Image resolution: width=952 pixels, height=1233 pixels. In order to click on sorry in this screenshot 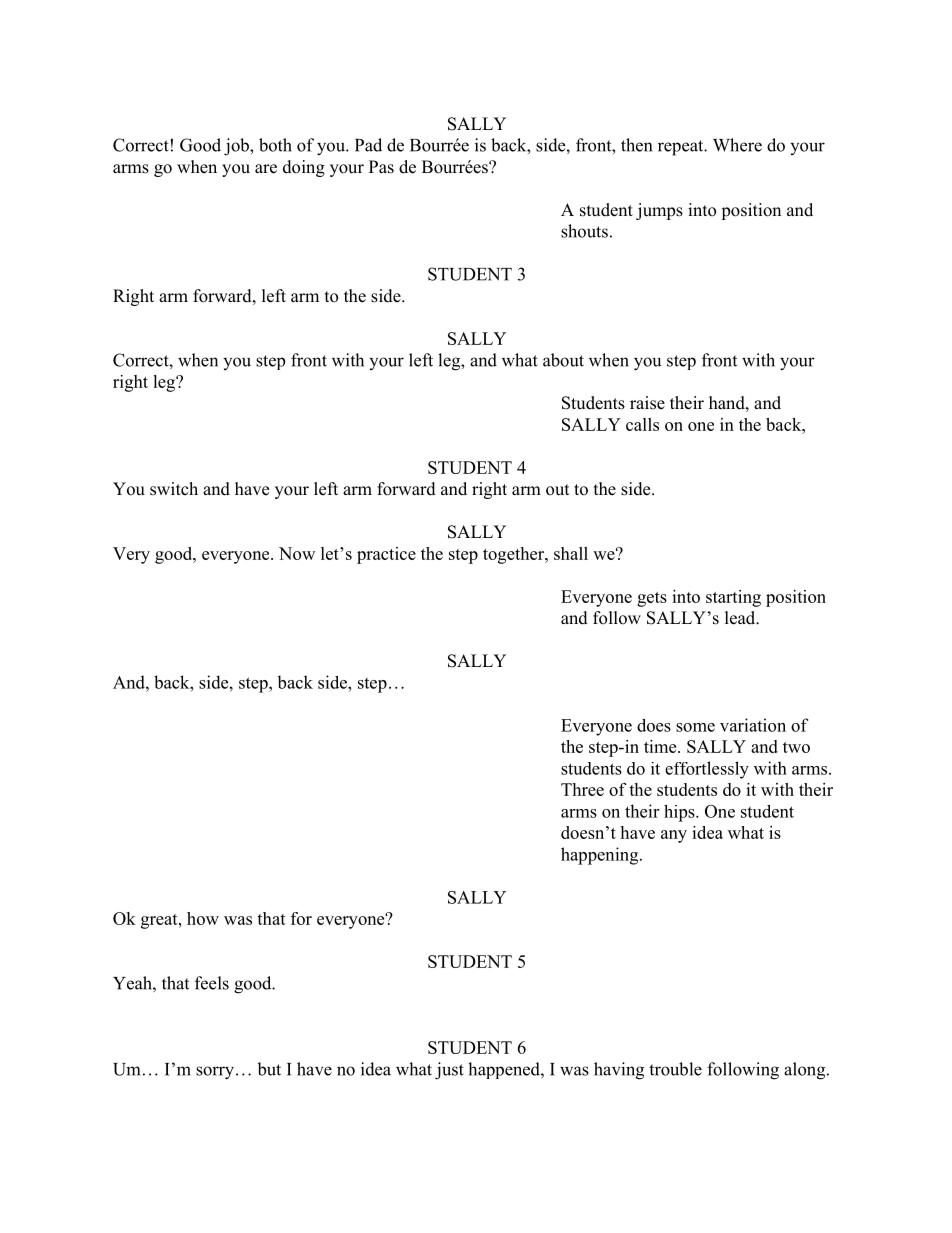, I will do `click(215, 1073)`.
